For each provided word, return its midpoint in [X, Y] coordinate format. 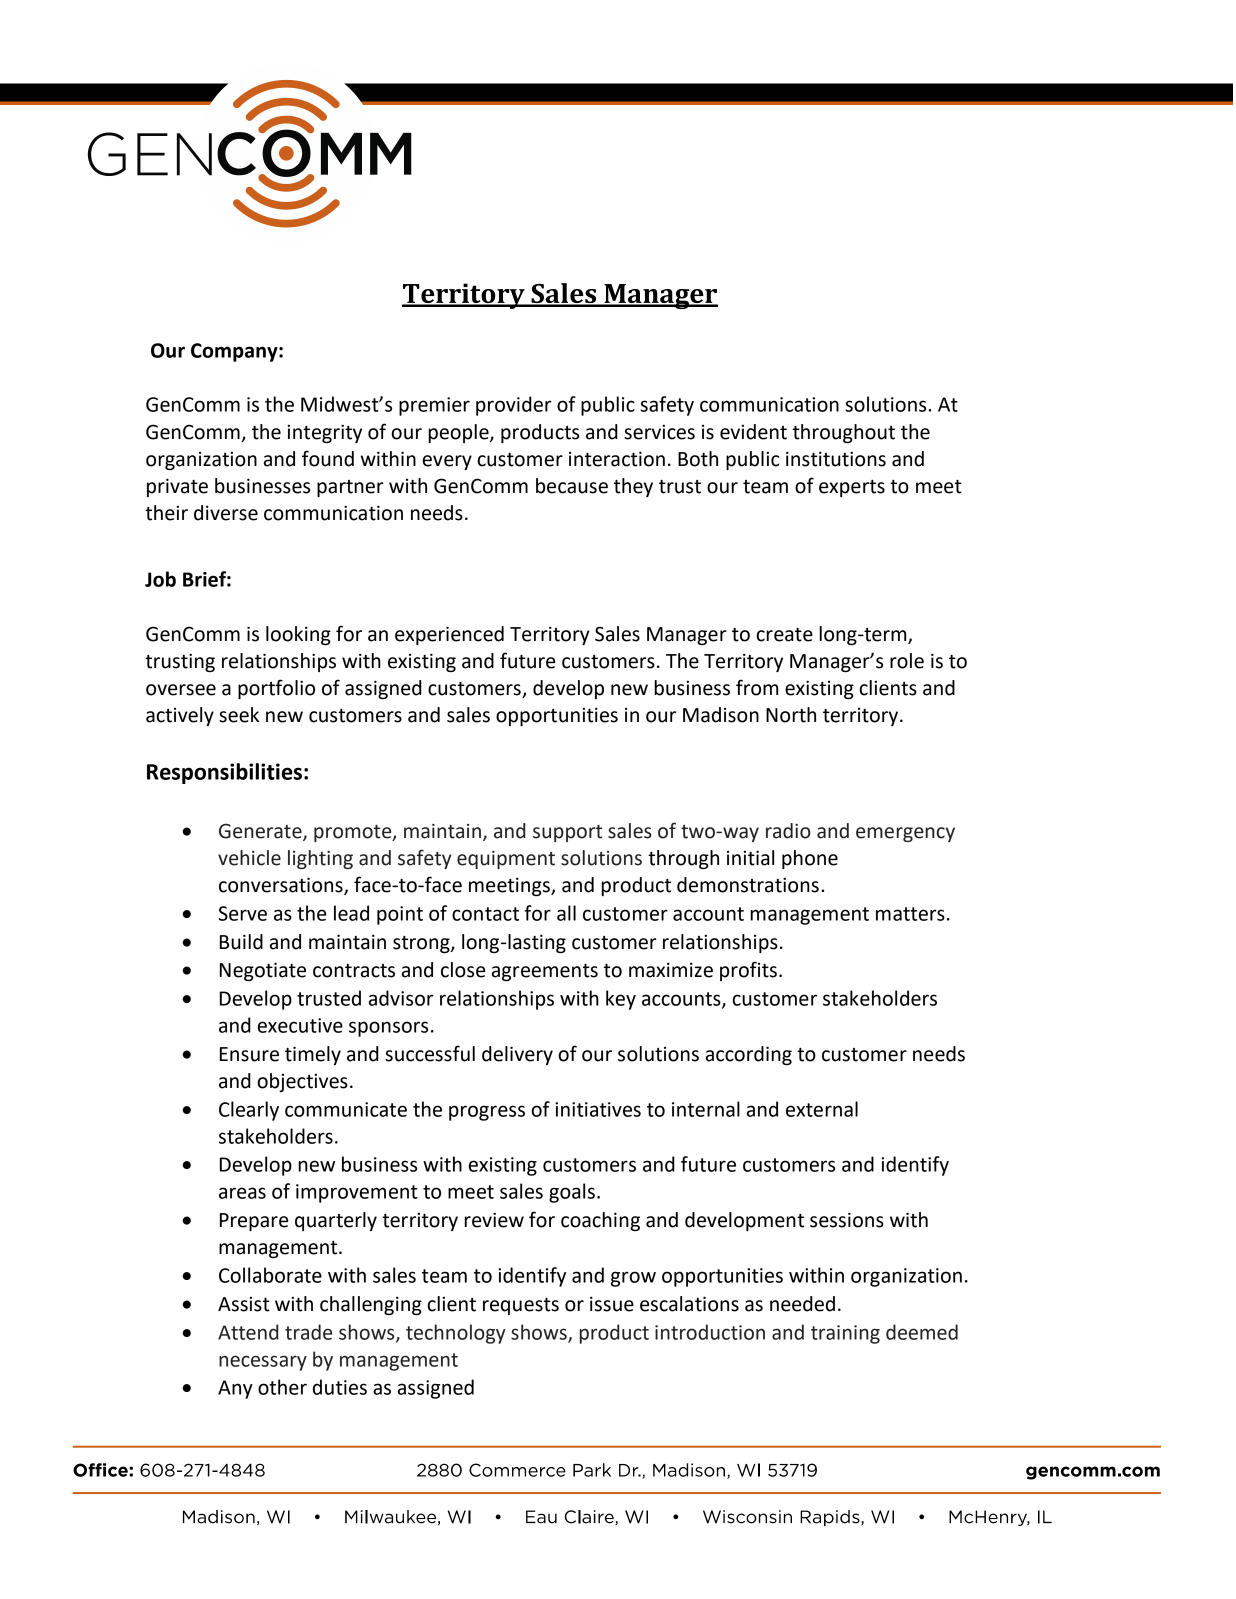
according [749, 1055]
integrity [324, 433]
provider [514, 406]
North [791, 715]
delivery [517, 1055]
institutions [836, 459]
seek [239, 715]
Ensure [249, 1054]
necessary [263, 1363]
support [567, 833]
